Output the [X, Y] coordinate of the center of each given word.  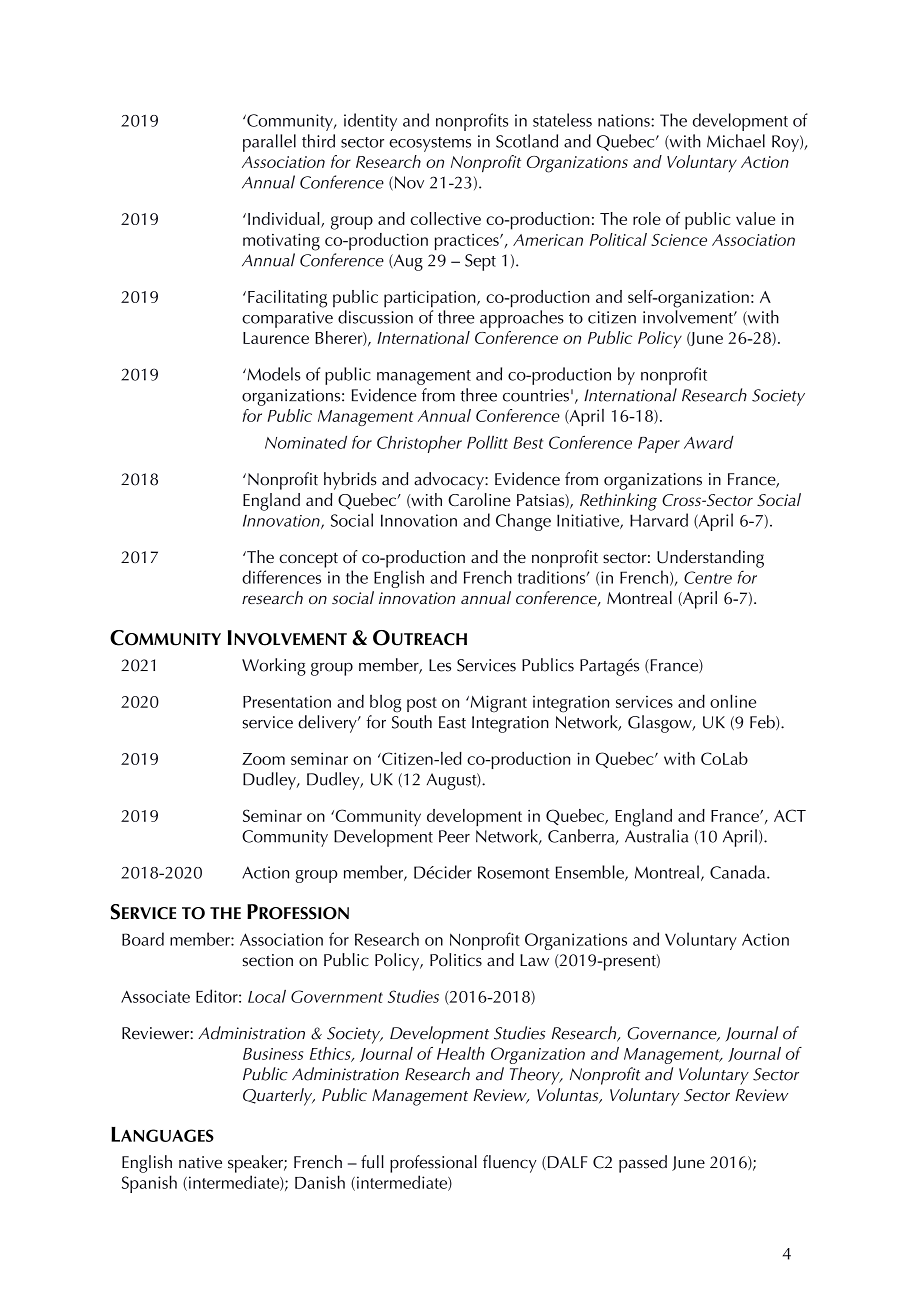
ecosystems [430, 144]
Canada [739, 872]
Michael [736, 141]
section [268, 960]
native [200, 1162]
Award [709, 442]
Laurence [276, 338]
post [422, 704]
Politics [456, 959]
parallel [269, 143]
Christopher [419, 444]
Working [274, 667]
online [733, 701]
